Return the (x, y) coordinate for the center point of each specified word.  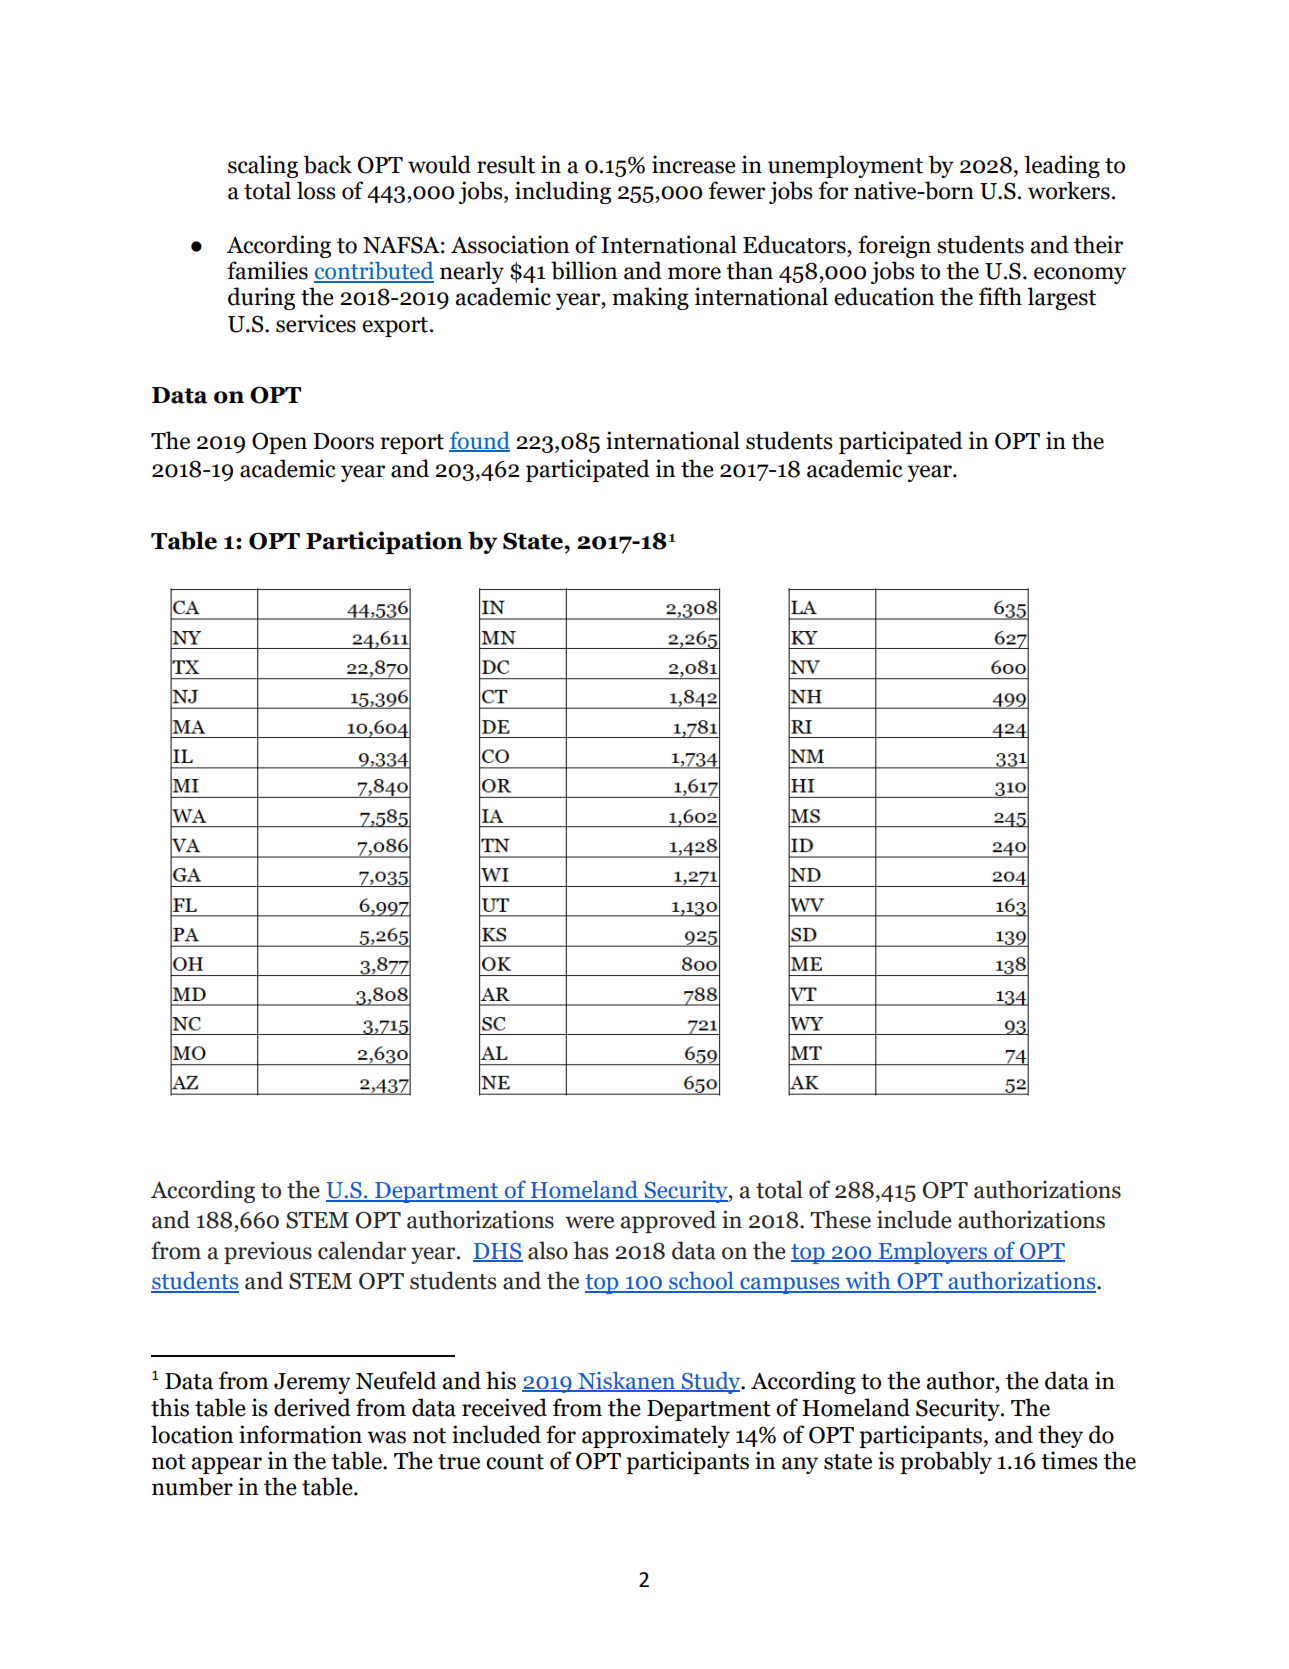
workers (1069, 190)
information (300, 1434)
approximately (656, 1436)
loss (316, 190)
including (563, 192)
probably (946, 1462)
